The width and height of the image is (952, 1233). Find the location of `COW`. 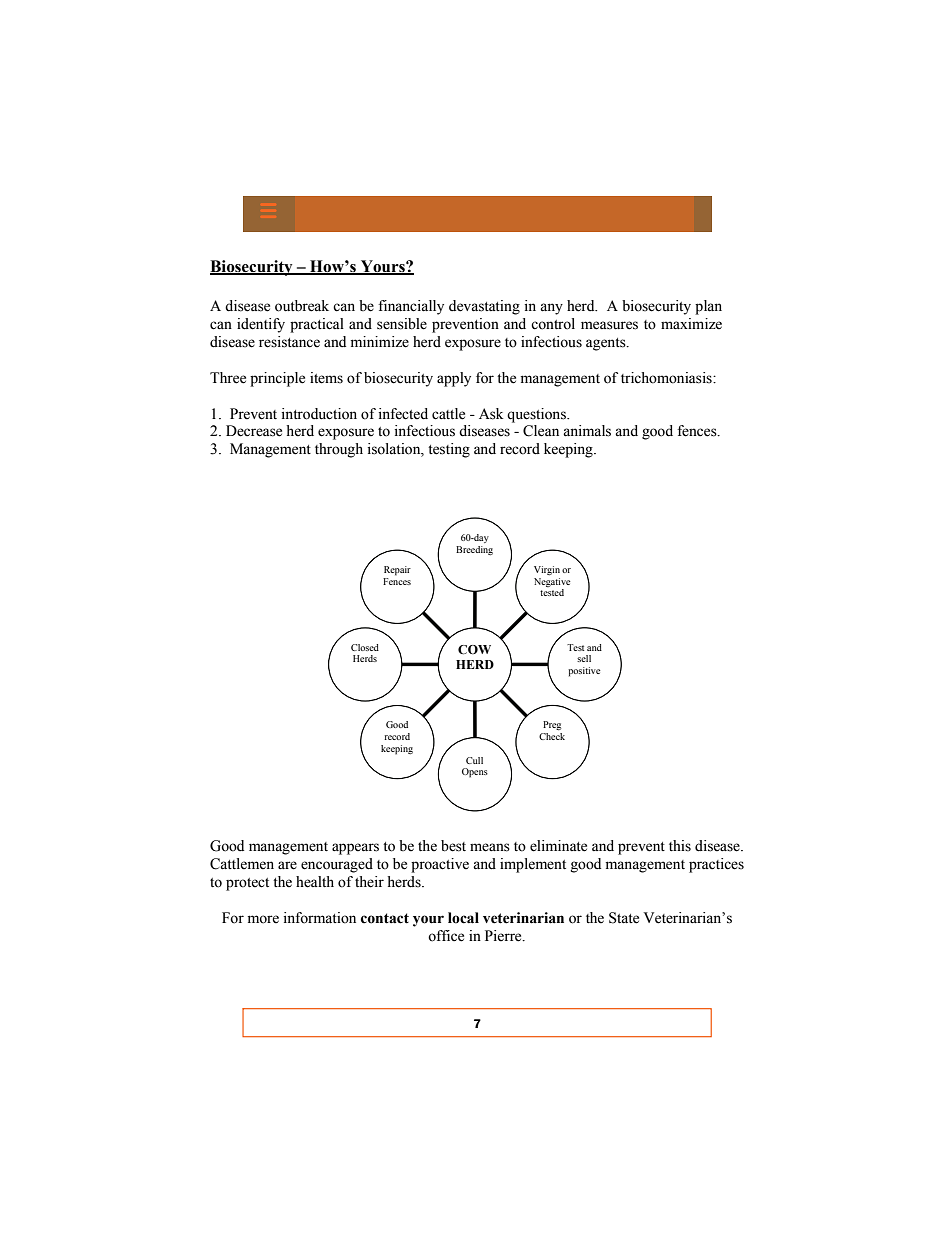

COW is located at coordinates (474, 650).
